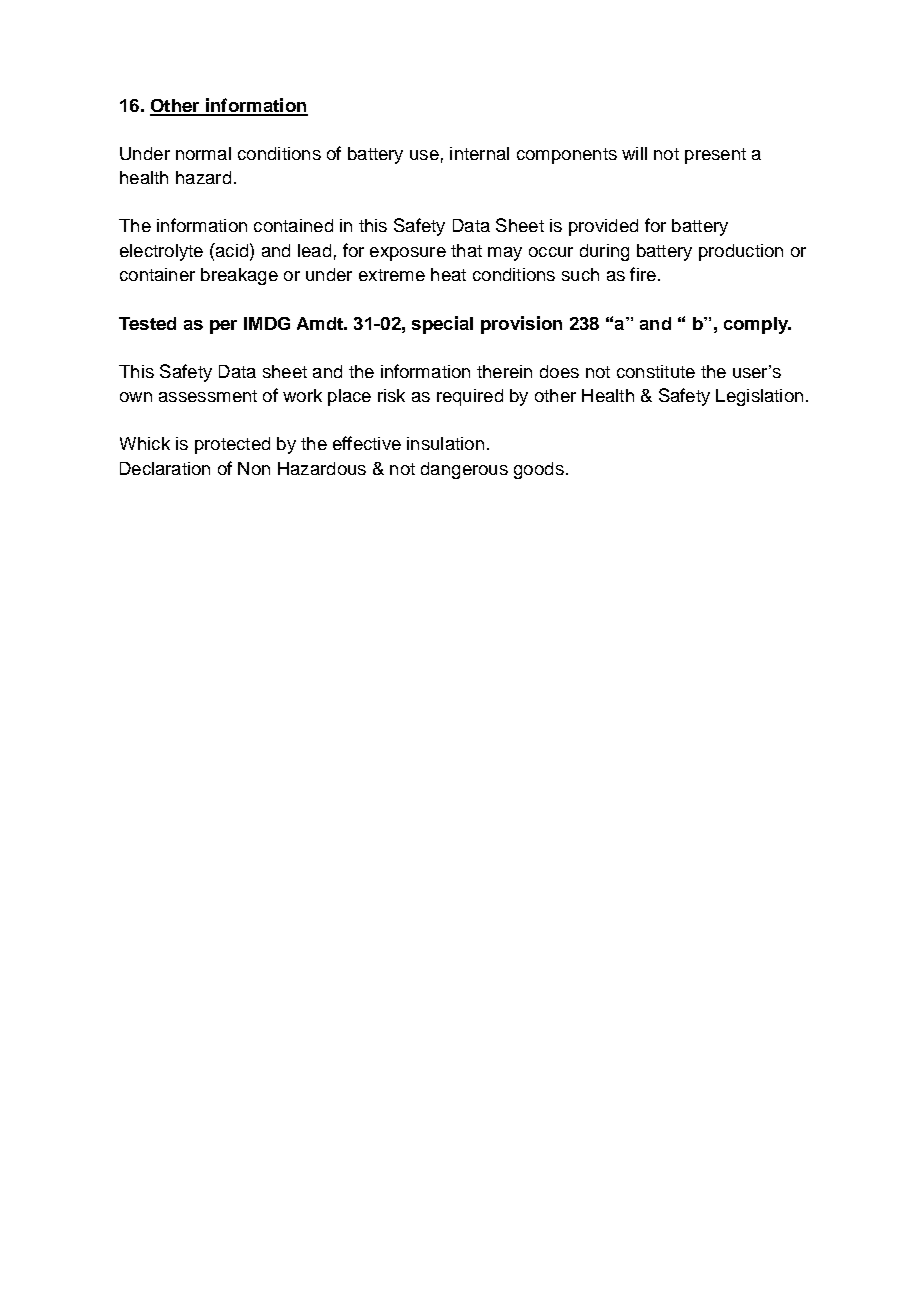 This screenshot has width=924, height=1308. What do you see at coordinates (203, 153) in the screenshot?
I see `normal` at bounding box center [203, 153].
